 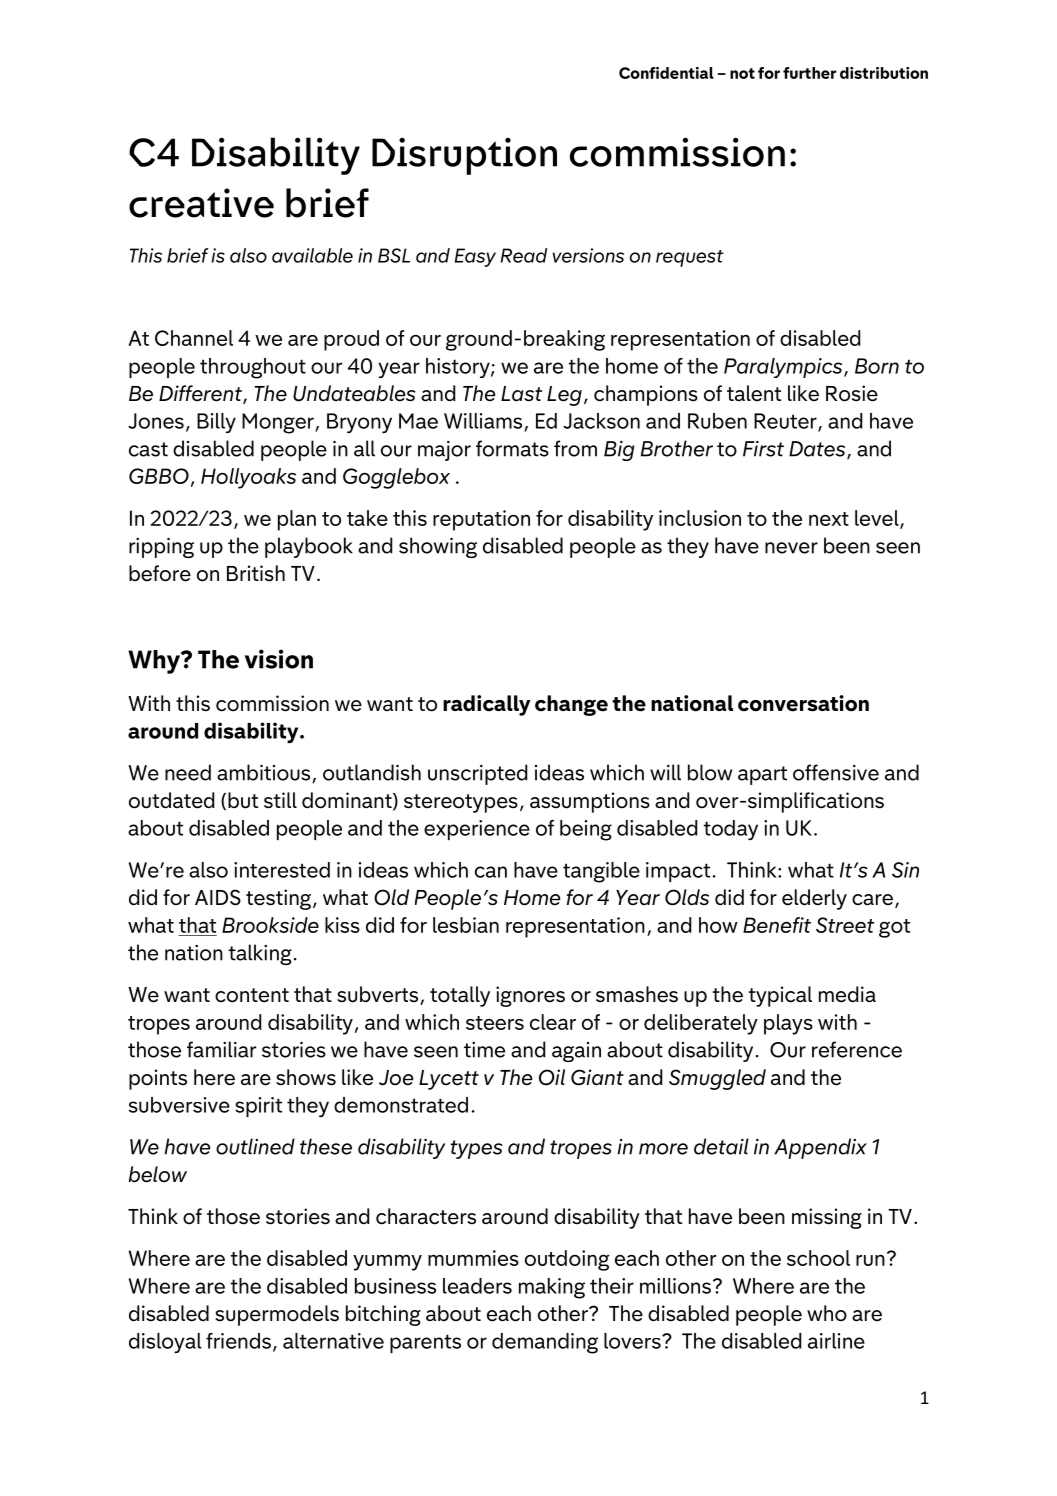 What do you see at coordinates (552, 1077) in the screenshot?
I see `Oil` at bounding box center [552, 1077].
